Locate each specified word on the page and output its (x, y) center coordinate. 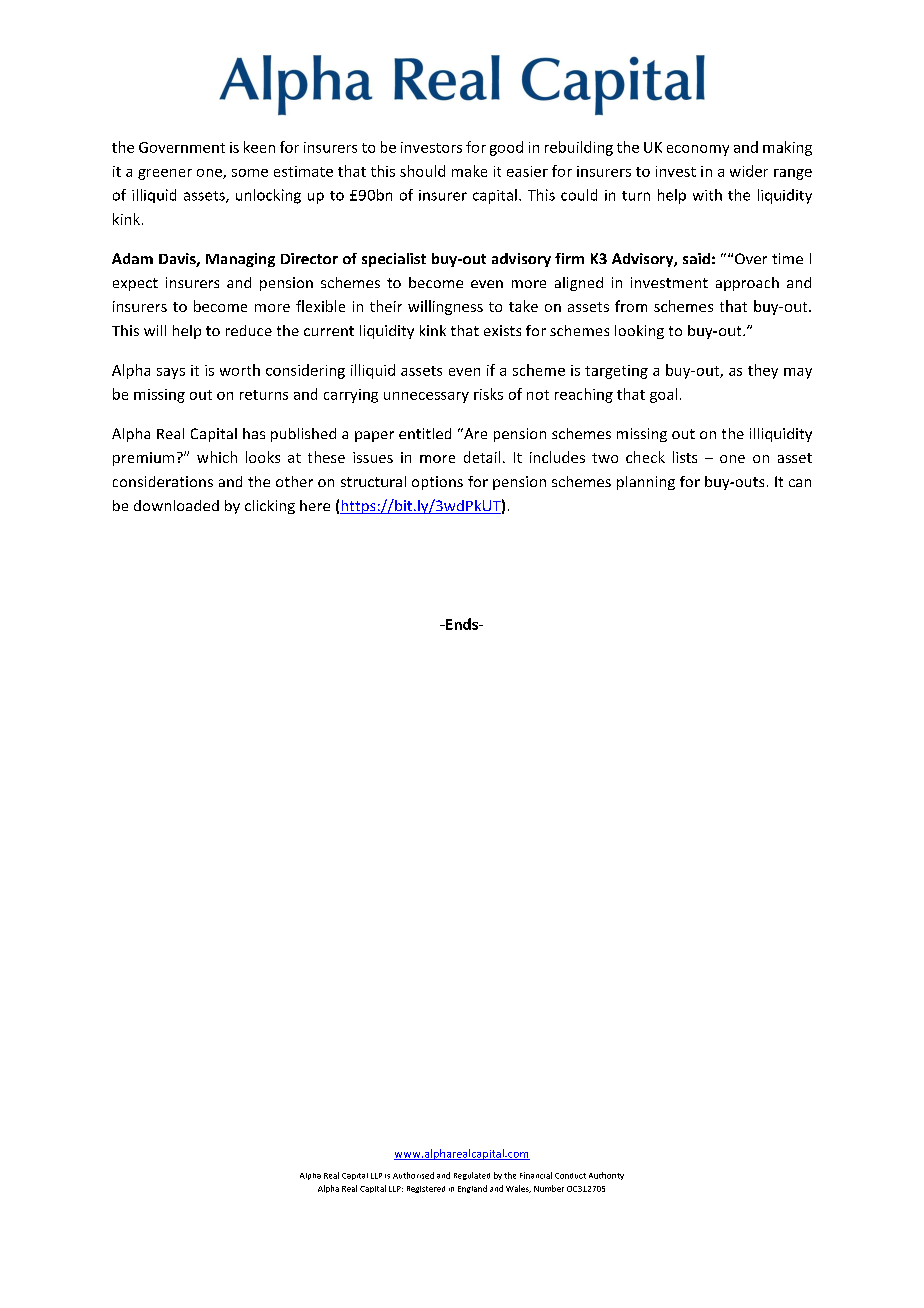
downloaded (176, 505)
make (469, 171)
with (707, 195)
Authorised (413, 1175)
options (437, 483)
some (250, 173)
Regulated (472, 1176)
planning (646, 483)
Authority (606, 1176)
